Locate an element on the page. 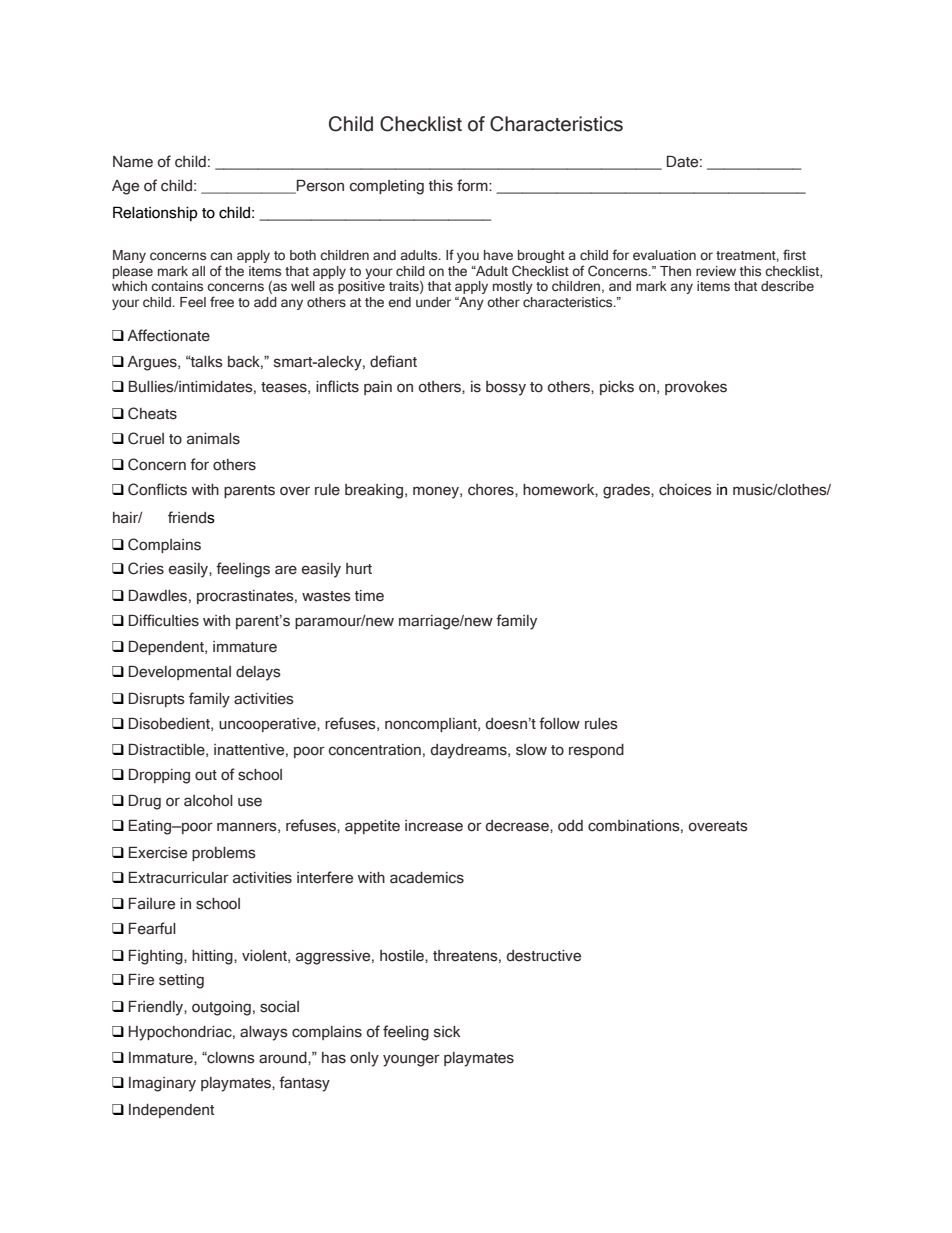 Image resolution: width=952 pixels, height=1233 pixels. chores is located at coordinates (492, 490).
